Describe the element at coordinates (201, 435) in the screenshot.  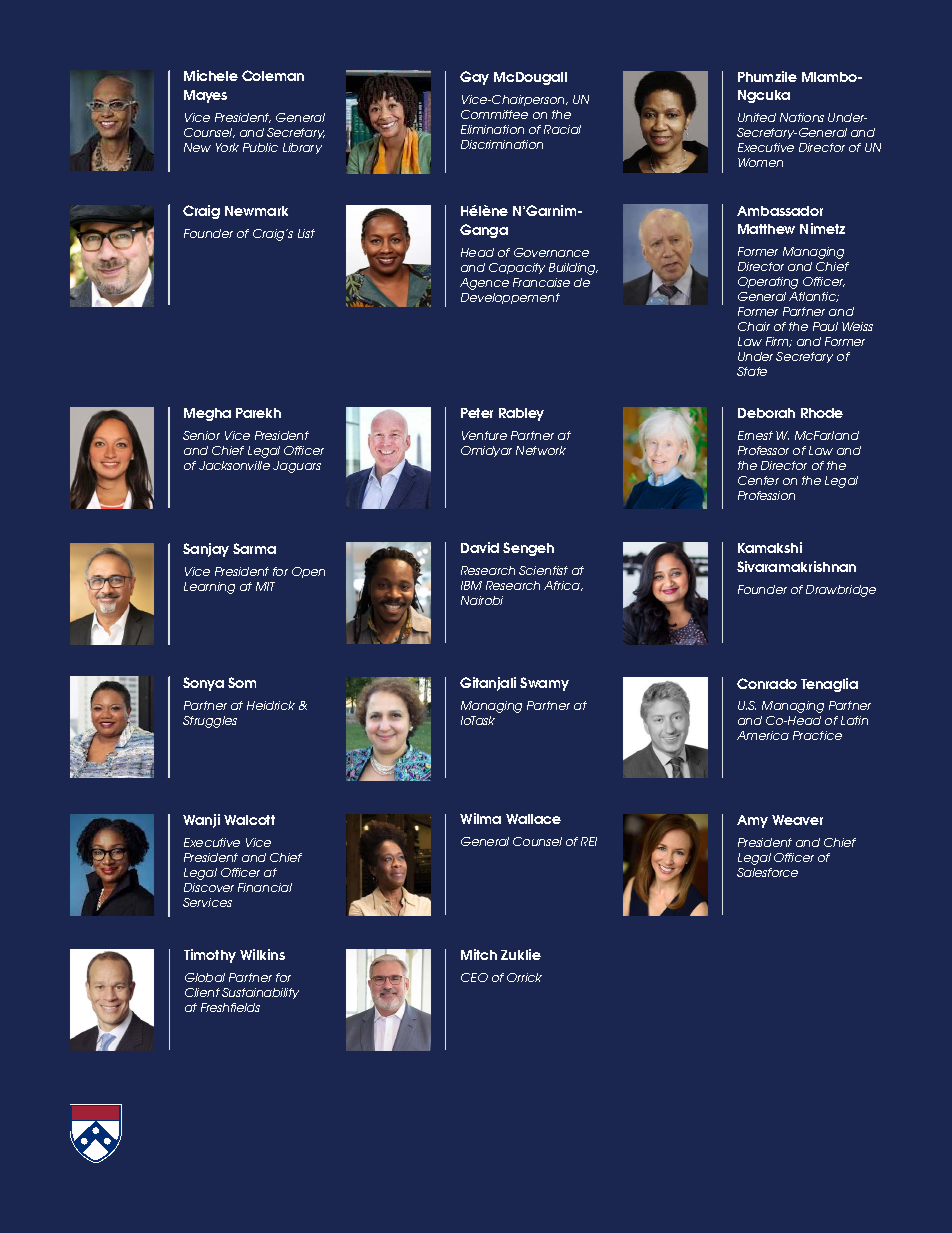
I see `Senior` at that location.
